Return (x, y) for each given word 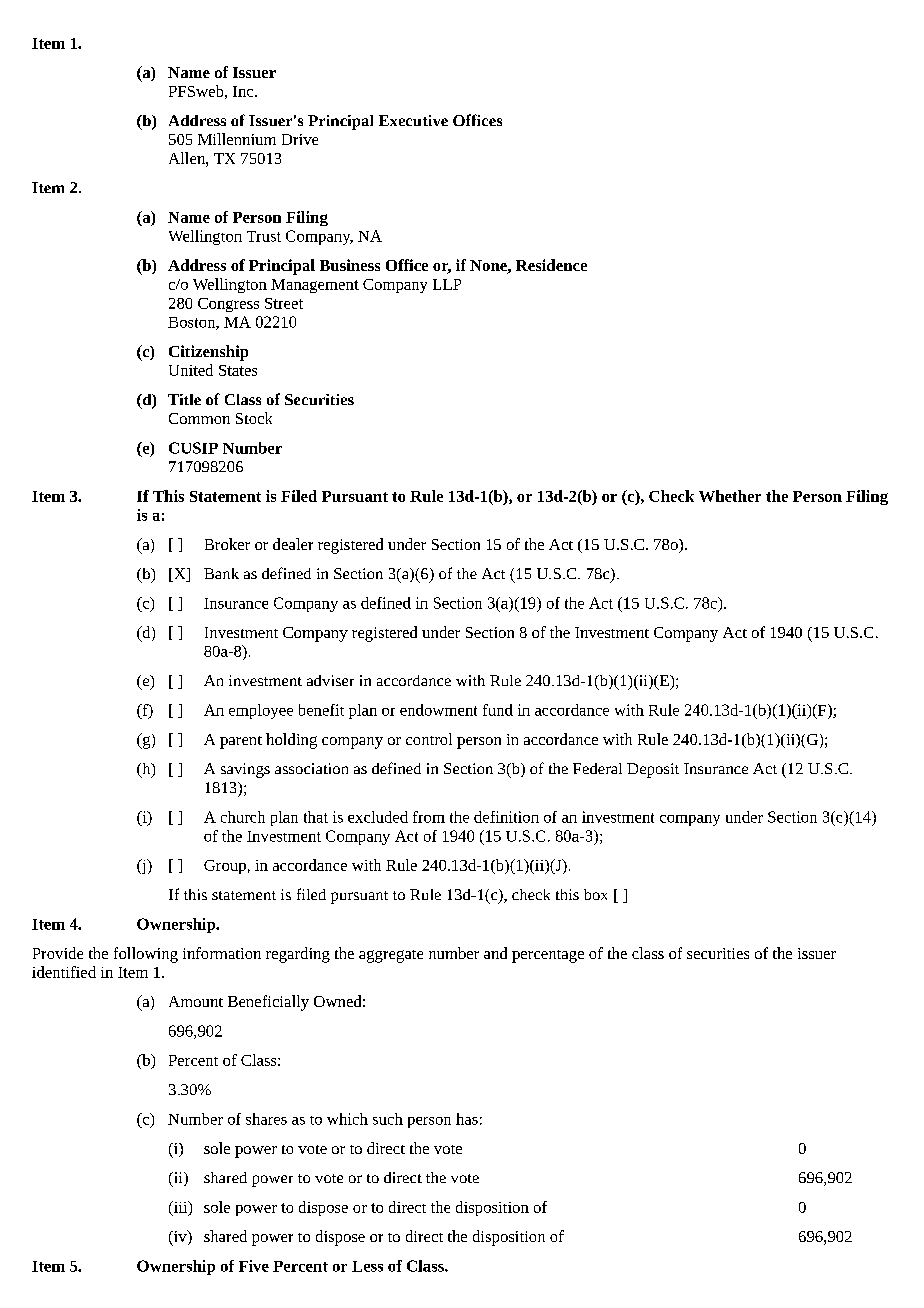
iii (181, 1208)
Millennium (237, 139)
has (467, 1119)
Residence (551, 265)
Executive (413, 120)
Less (367, 1266)
